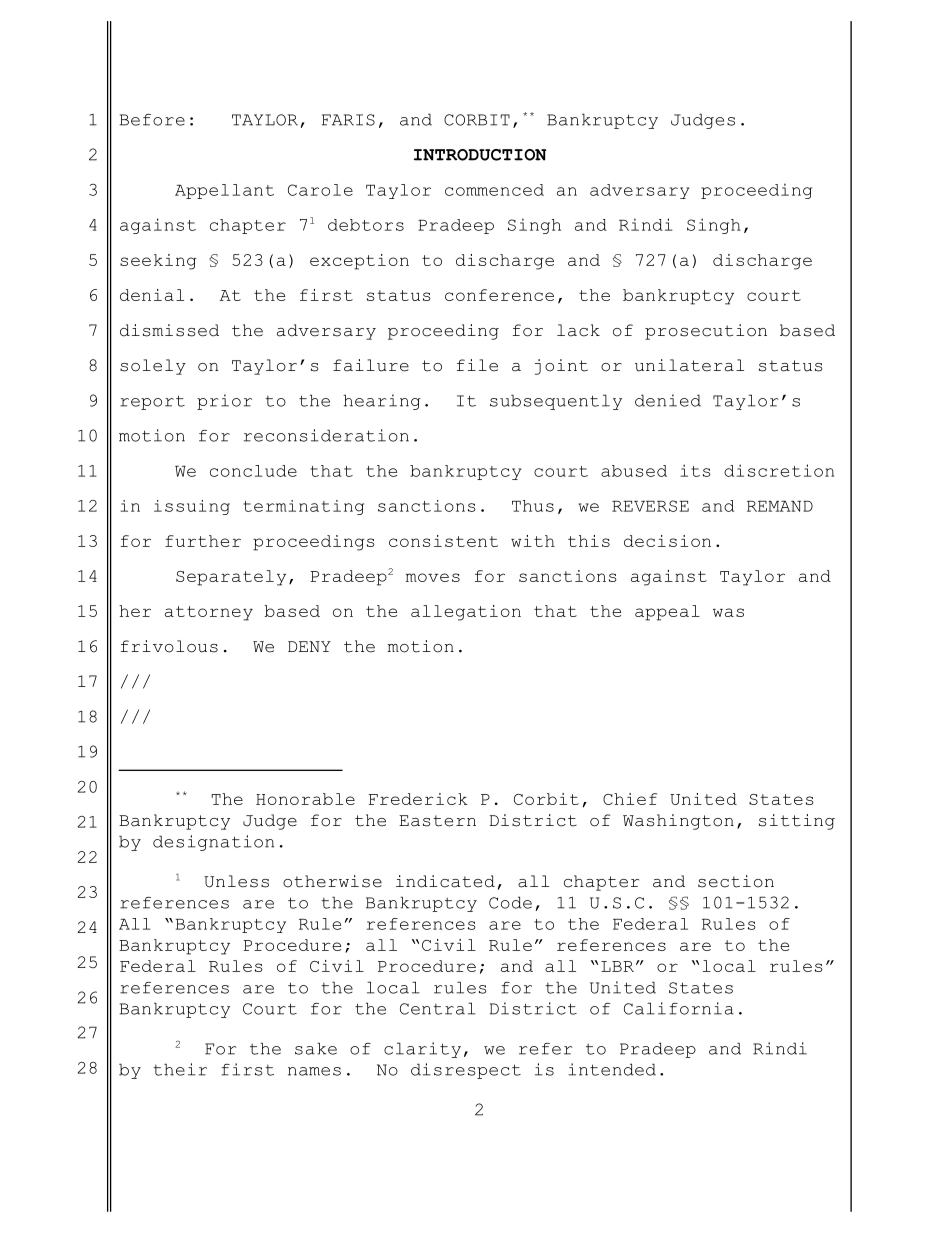 This document has width=952, height=1233. Describe the element at coordinates (180, 1069) in the document. I see `their` at that location.
